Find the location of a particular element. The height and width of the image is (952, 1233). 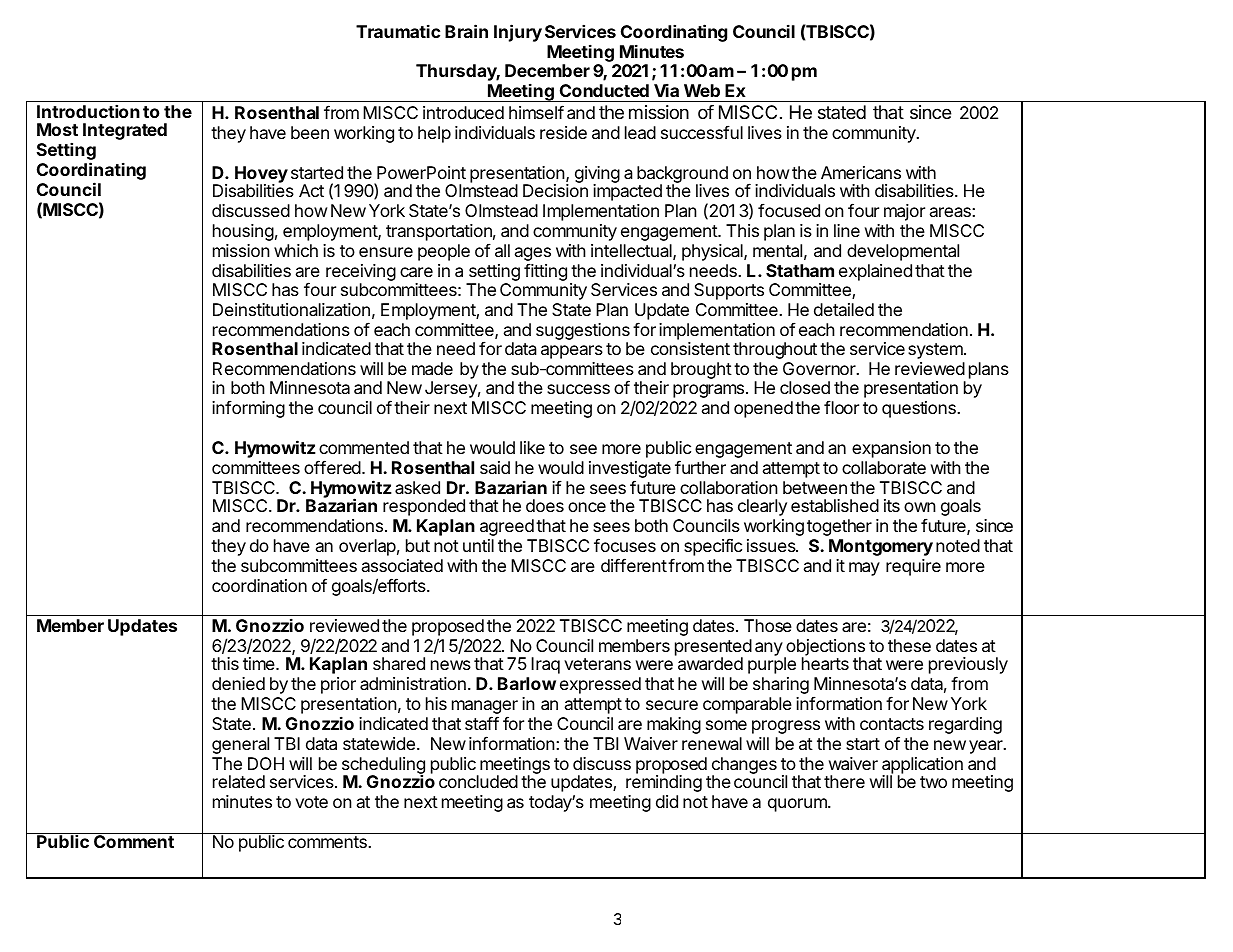

December is located at coordinates (547, 70).
